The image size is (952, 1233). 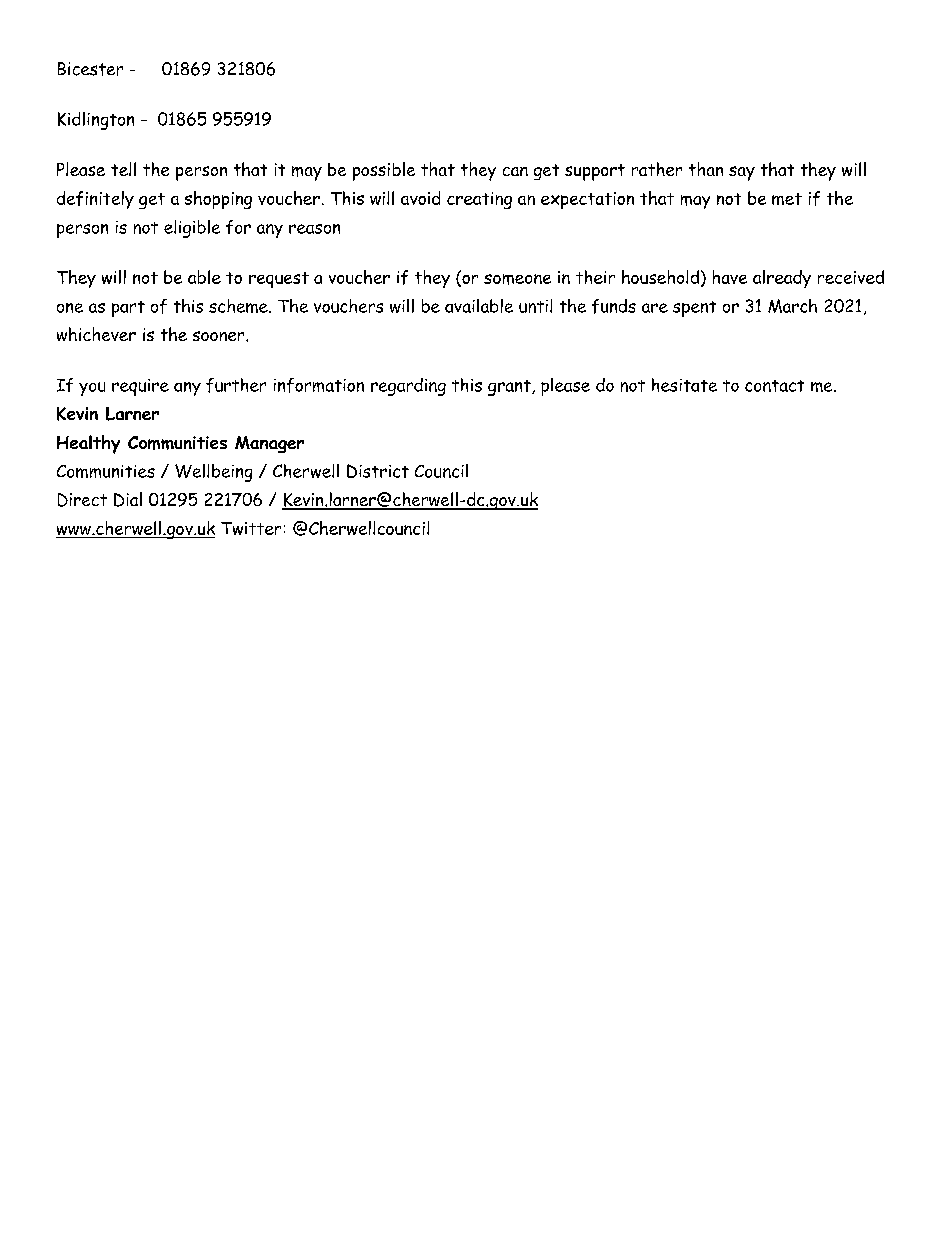 What do you see at coordinates (684, 385) in the screenshot?
I see `hesitate` at bounding box center [684, 385].
